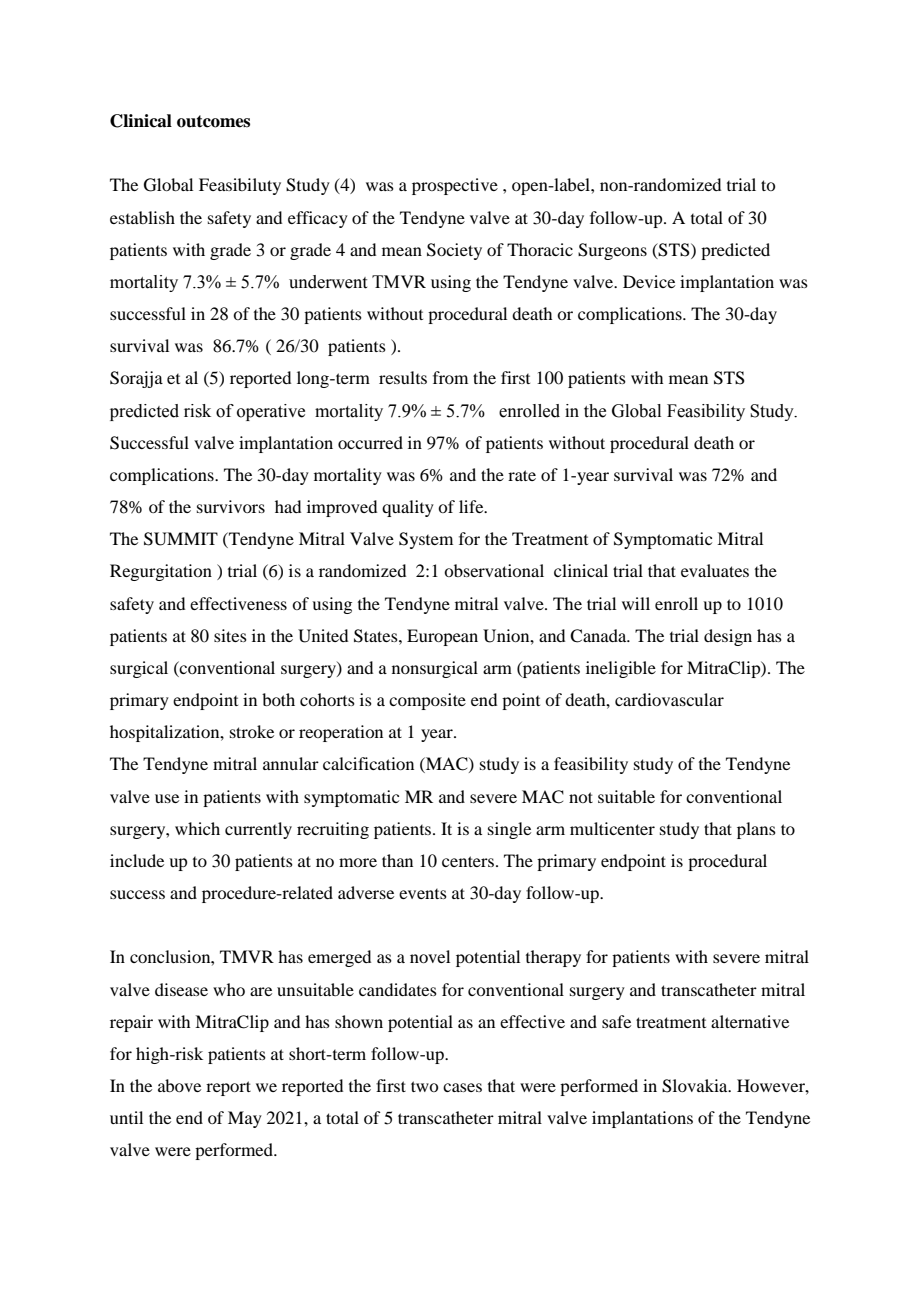  Describe the element at coordinates (636, 603) in the page. I see `will` at that location.
